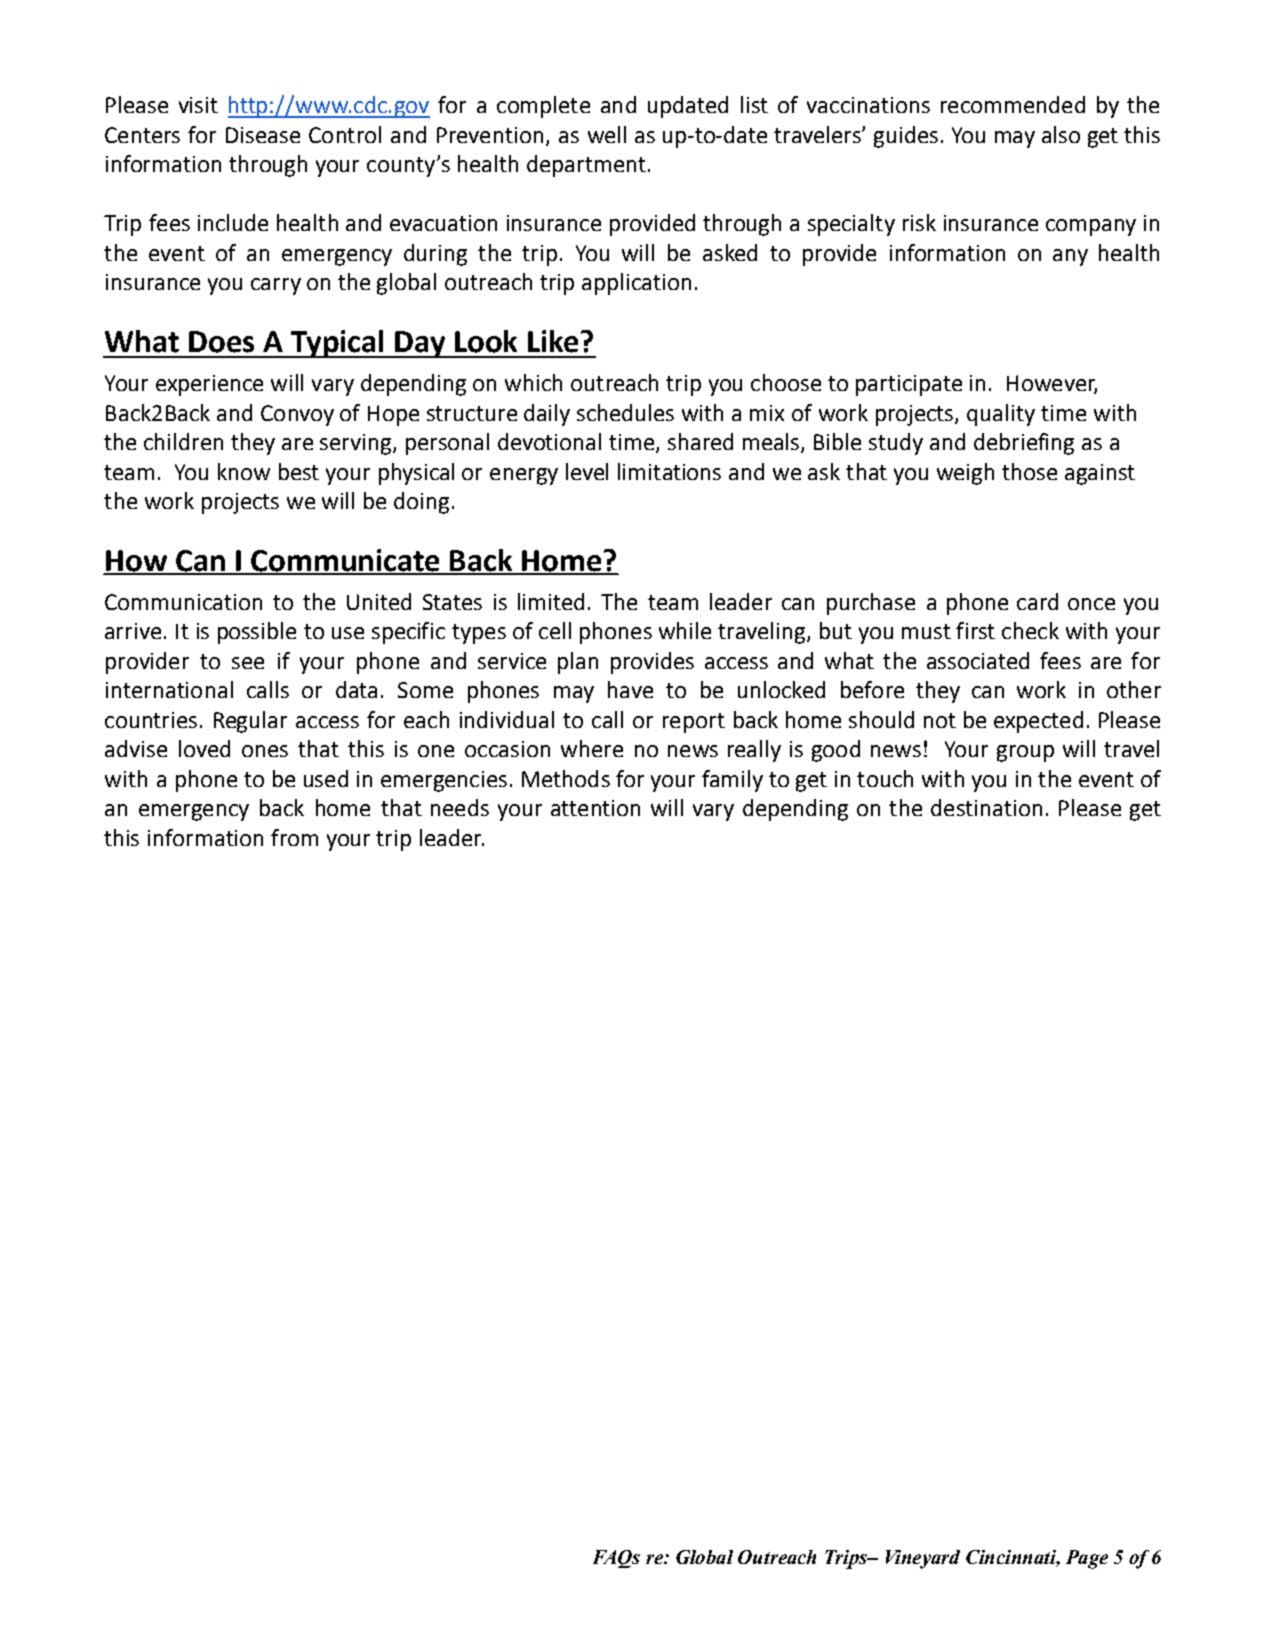 This document has width=1266, height=1639. What do you see at coordinates (1087, 1559) in the document?
I see `Page` at bounding box center [1087, 1559].
